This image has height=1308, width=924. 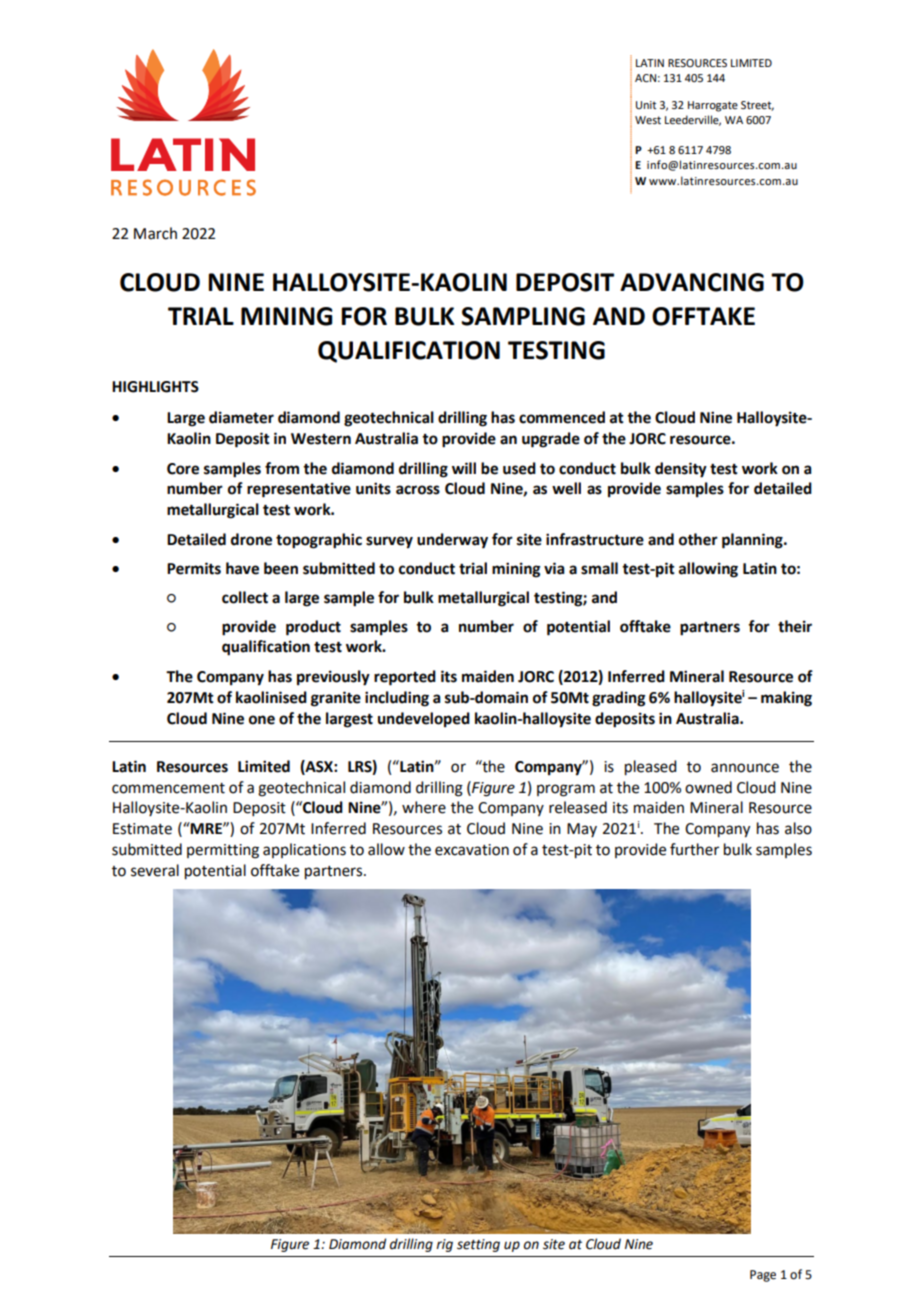 I want to click on setting, so click(x=478, y=1245).
